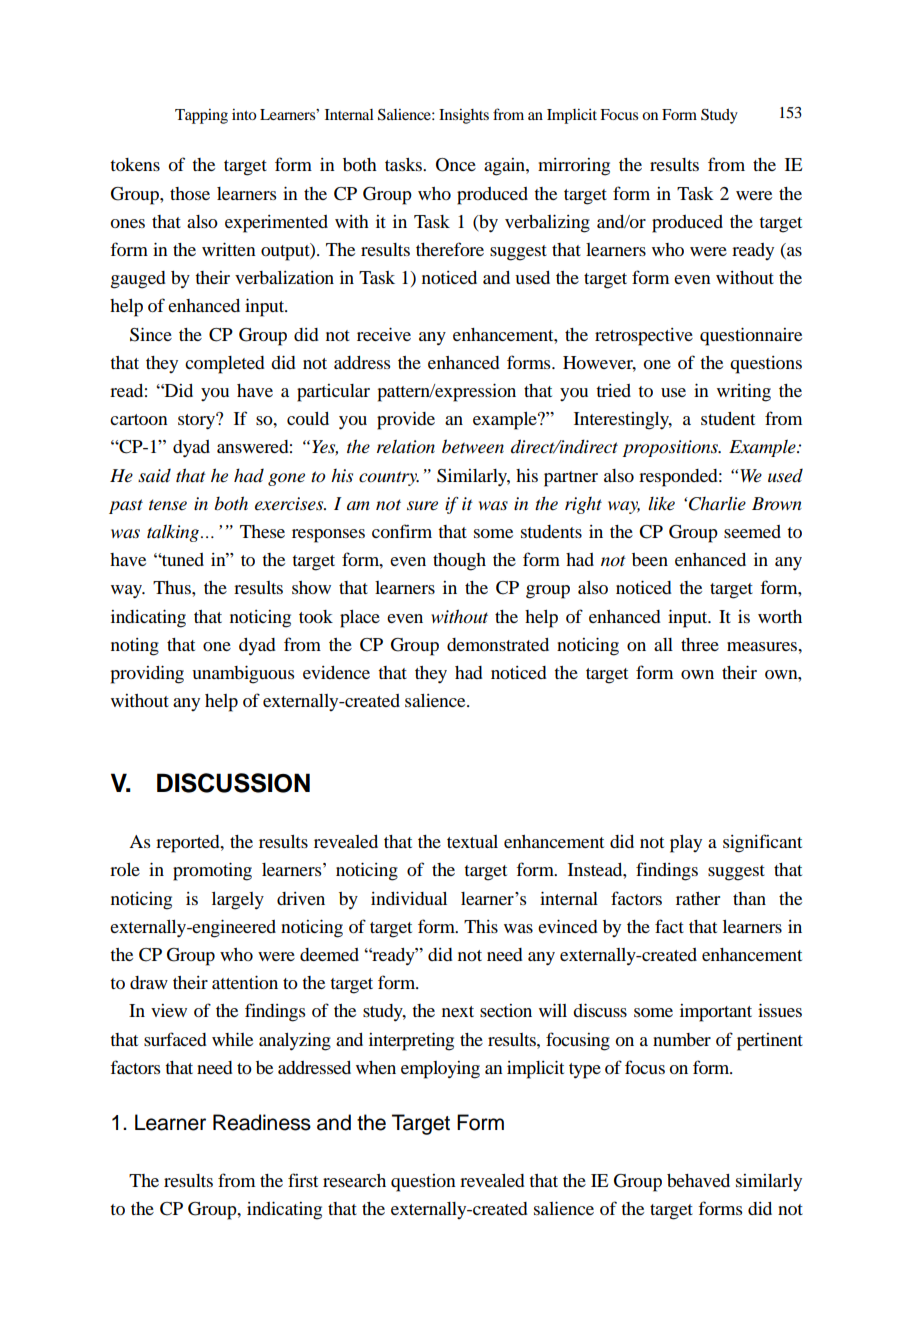 The height and width of the screenshot is (1323, 909). What do you see at coordinates (473, 446) in the screenshot?
I see `between` at bounding box center [473, 446].
